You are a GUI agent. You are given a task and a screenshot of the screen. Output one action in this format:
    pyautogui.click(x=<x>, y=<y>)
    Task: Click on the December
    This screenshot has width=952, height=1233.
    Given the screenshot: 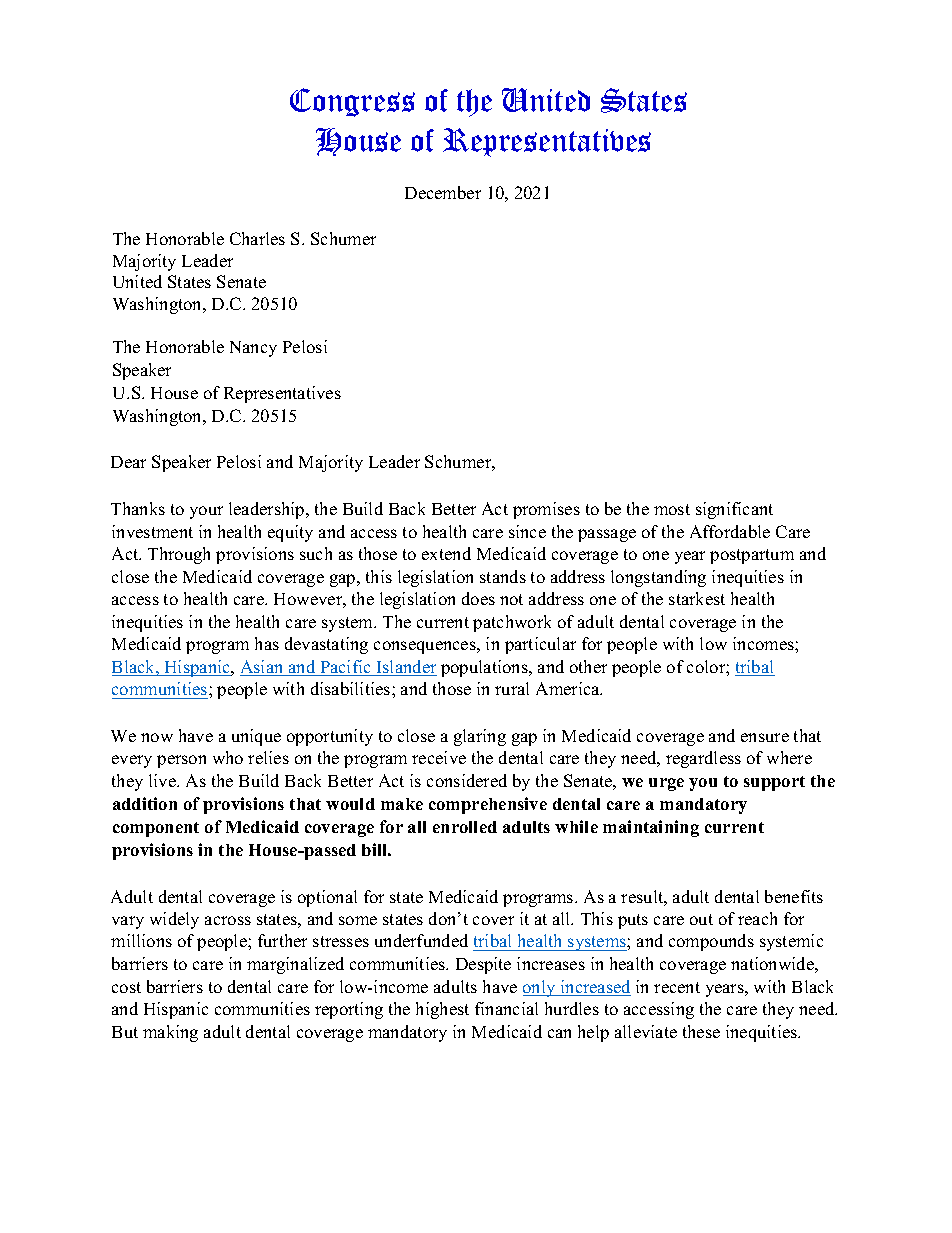 What is the action you would take?
    pyautogui.click(x=443, y=192)
